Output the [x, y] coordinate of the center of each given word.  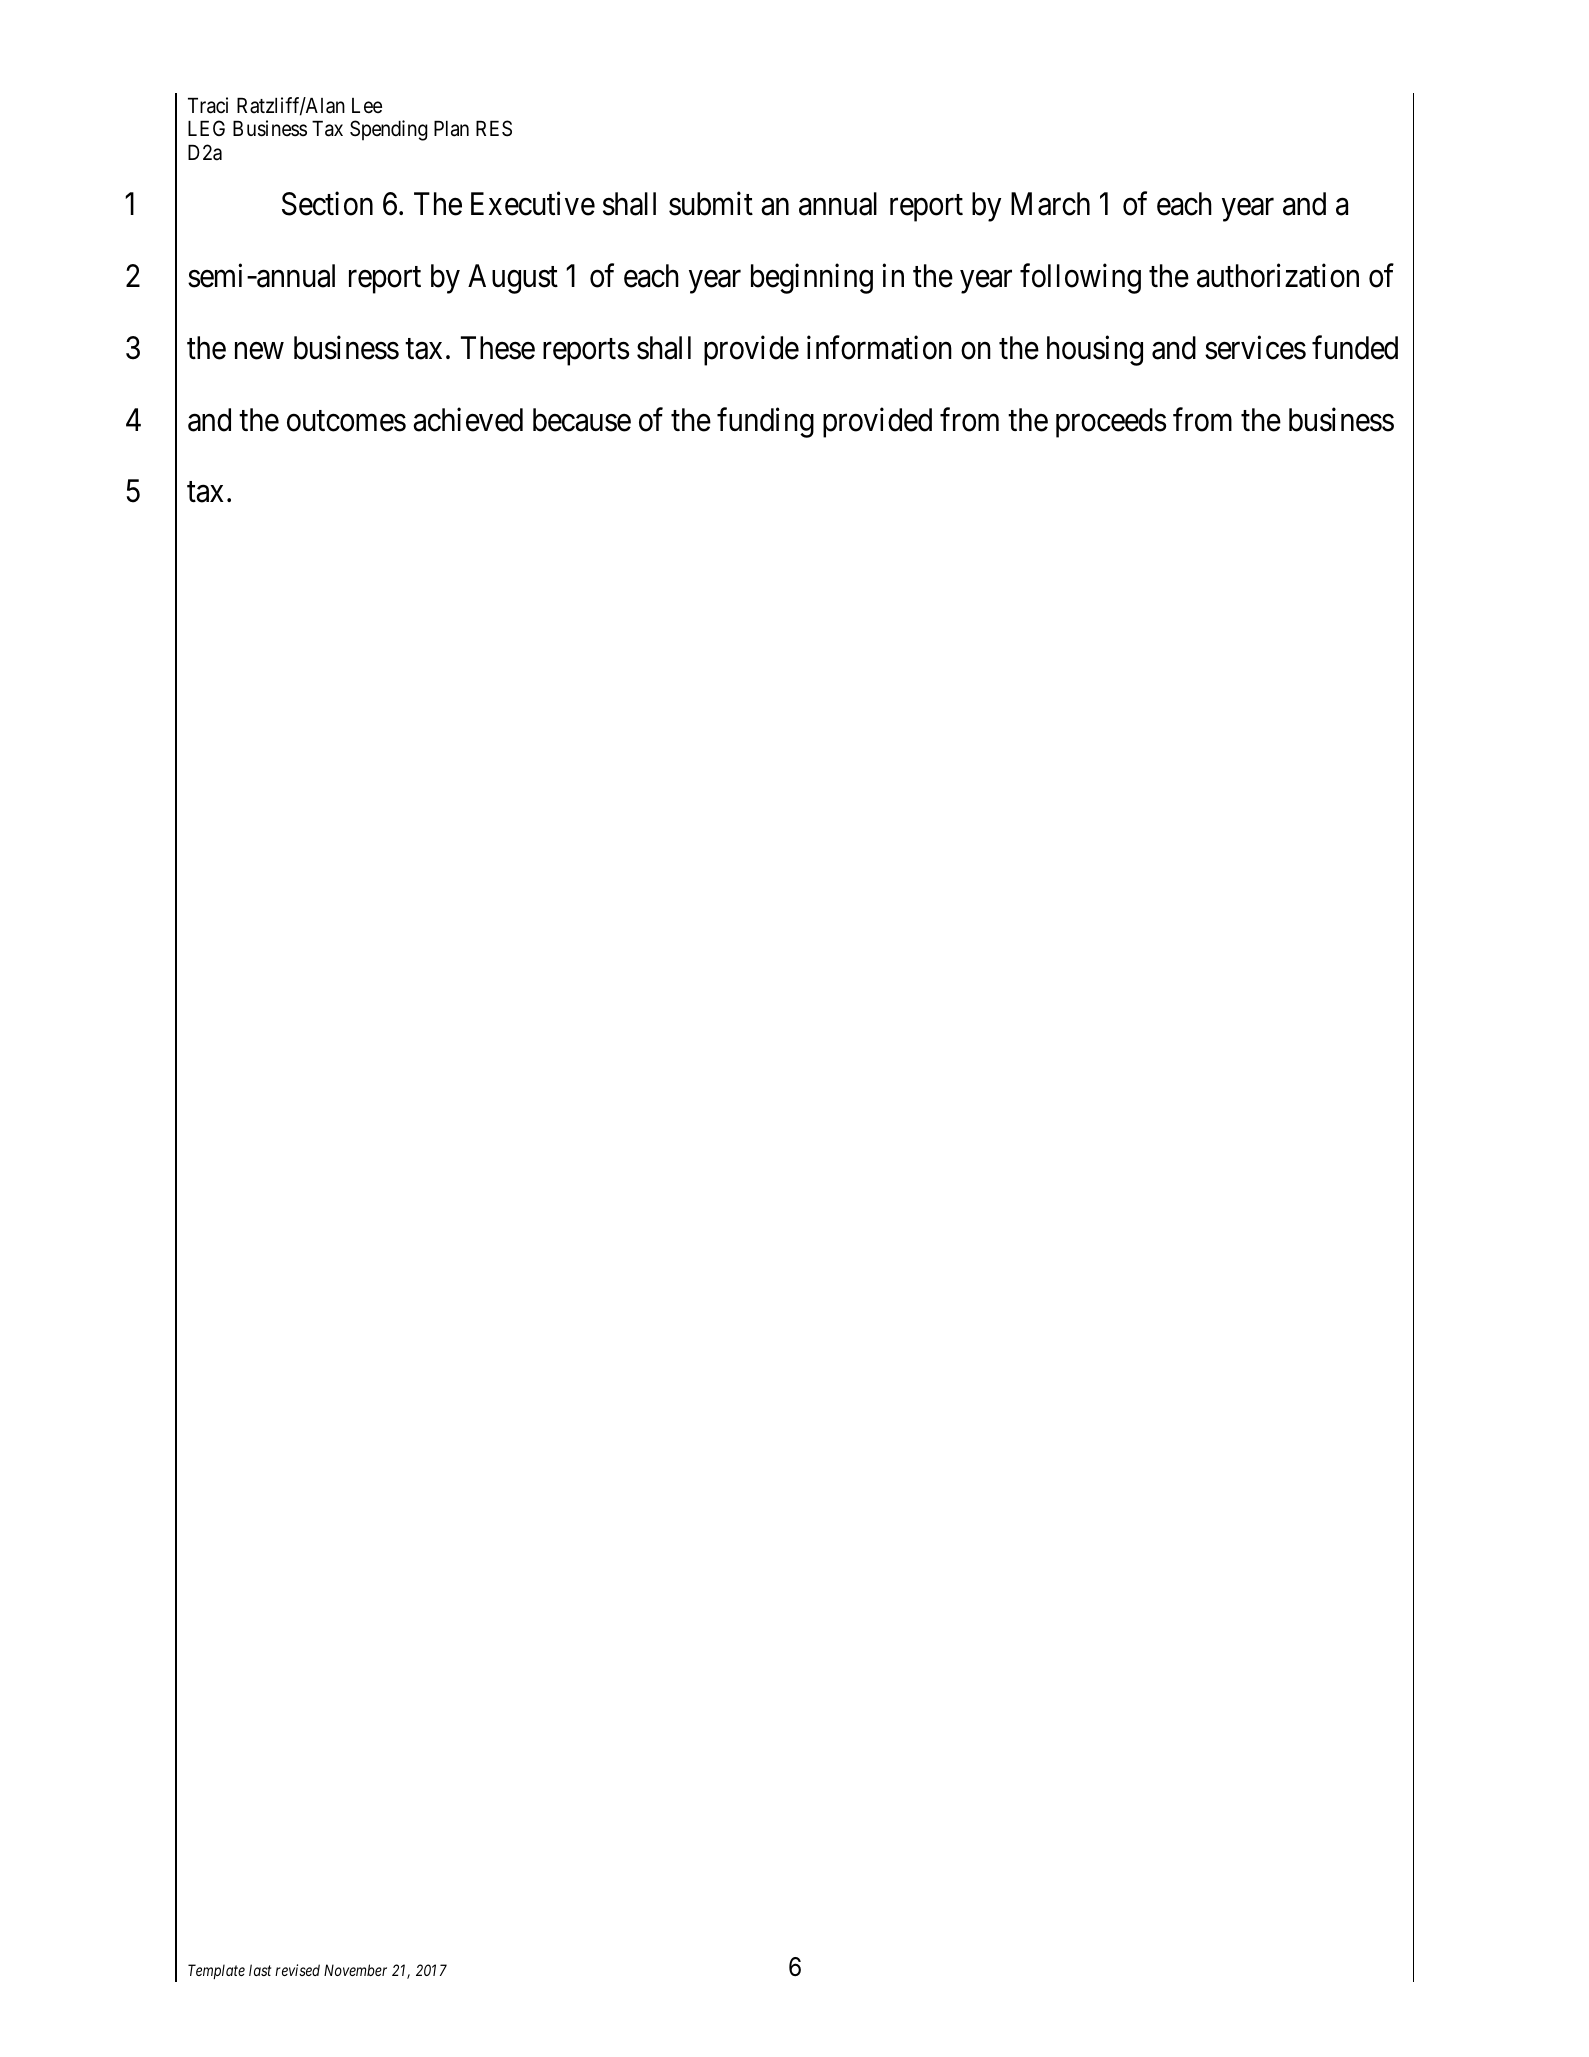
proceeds [1111, 423]
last [260, 1970]
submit [711, 204]
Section [327, 204]
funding [765, 422]
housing [1095, 351]
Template [216, 1971]
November [355, 1970]
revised [297, 1970]
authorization [1278, 276]
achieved [468, 419]
